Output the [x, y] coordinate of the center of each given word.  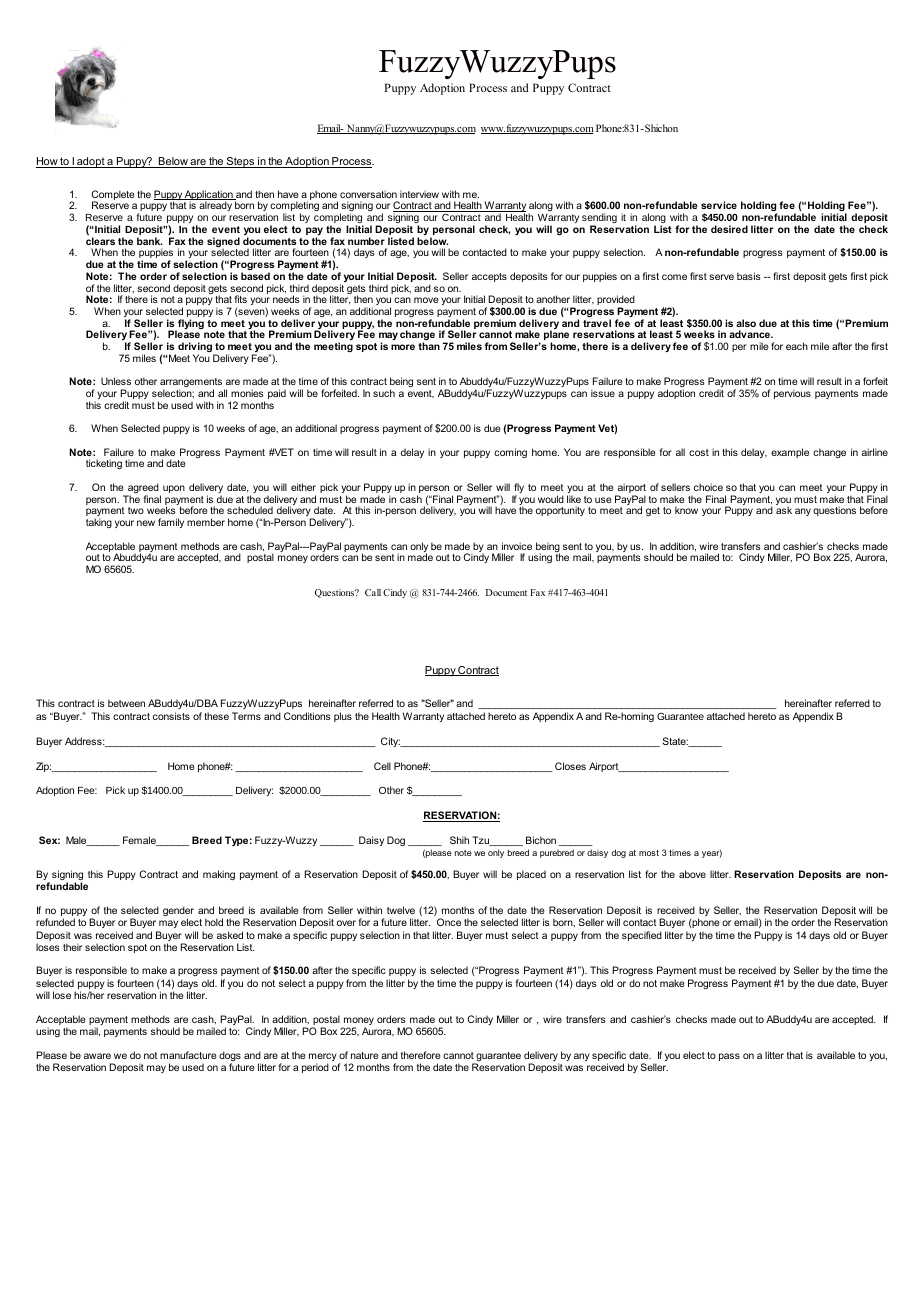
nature [364, 1055]
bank [149, 241]
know [686, 510]
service [719, 205]
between [126, 703]
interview [419, 194]
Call [373, 592]
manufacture [188, 1055]
